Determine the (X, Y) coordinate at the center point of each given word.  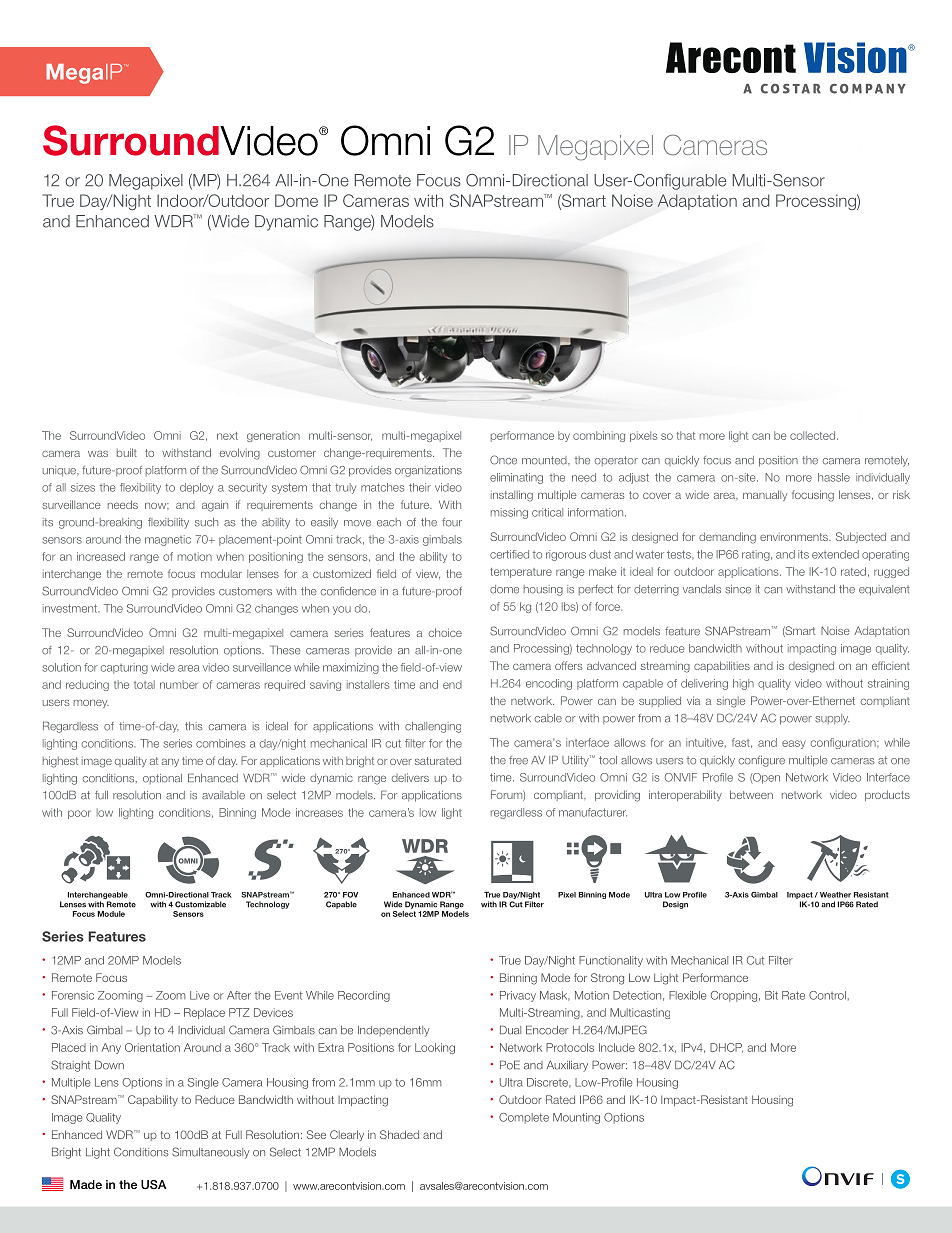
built (127, 452)
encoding (549, 684)
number (179, 684)
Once (503, 460)
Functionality (611, 961)
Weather (834, 895)
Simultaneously (211, 1153)
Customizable (200, 904)
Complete (524, 1118)
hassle (834, 477)
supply (832, 719)
